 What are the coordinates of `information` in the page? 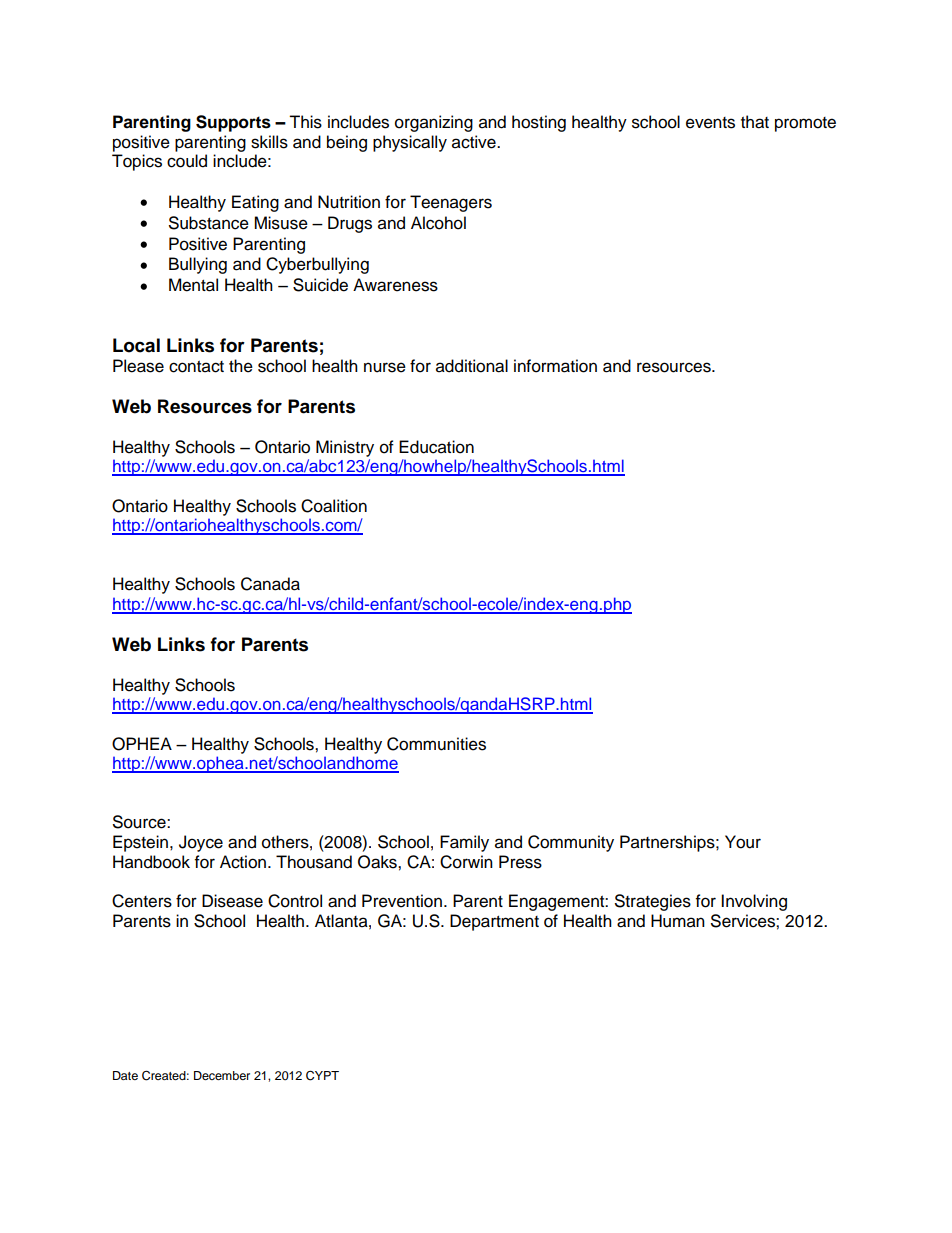 It's located at (555, 366).
